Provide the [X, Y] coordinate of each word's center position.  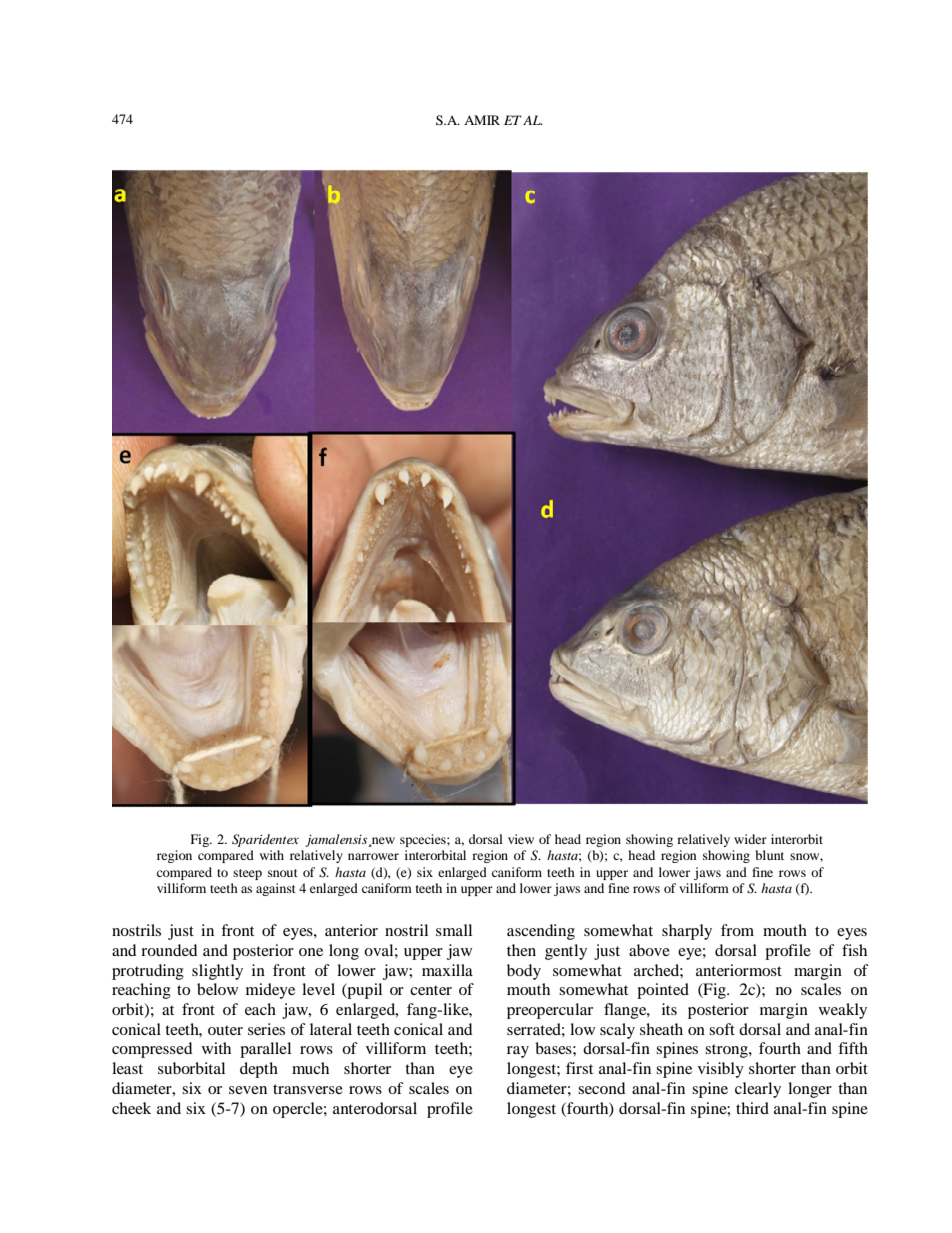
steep [247, 874]
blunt [770, 855]
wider [750, 839]
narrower [373, 856]
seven [248, 1090]
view [521, 839]
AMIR [482, 120]
